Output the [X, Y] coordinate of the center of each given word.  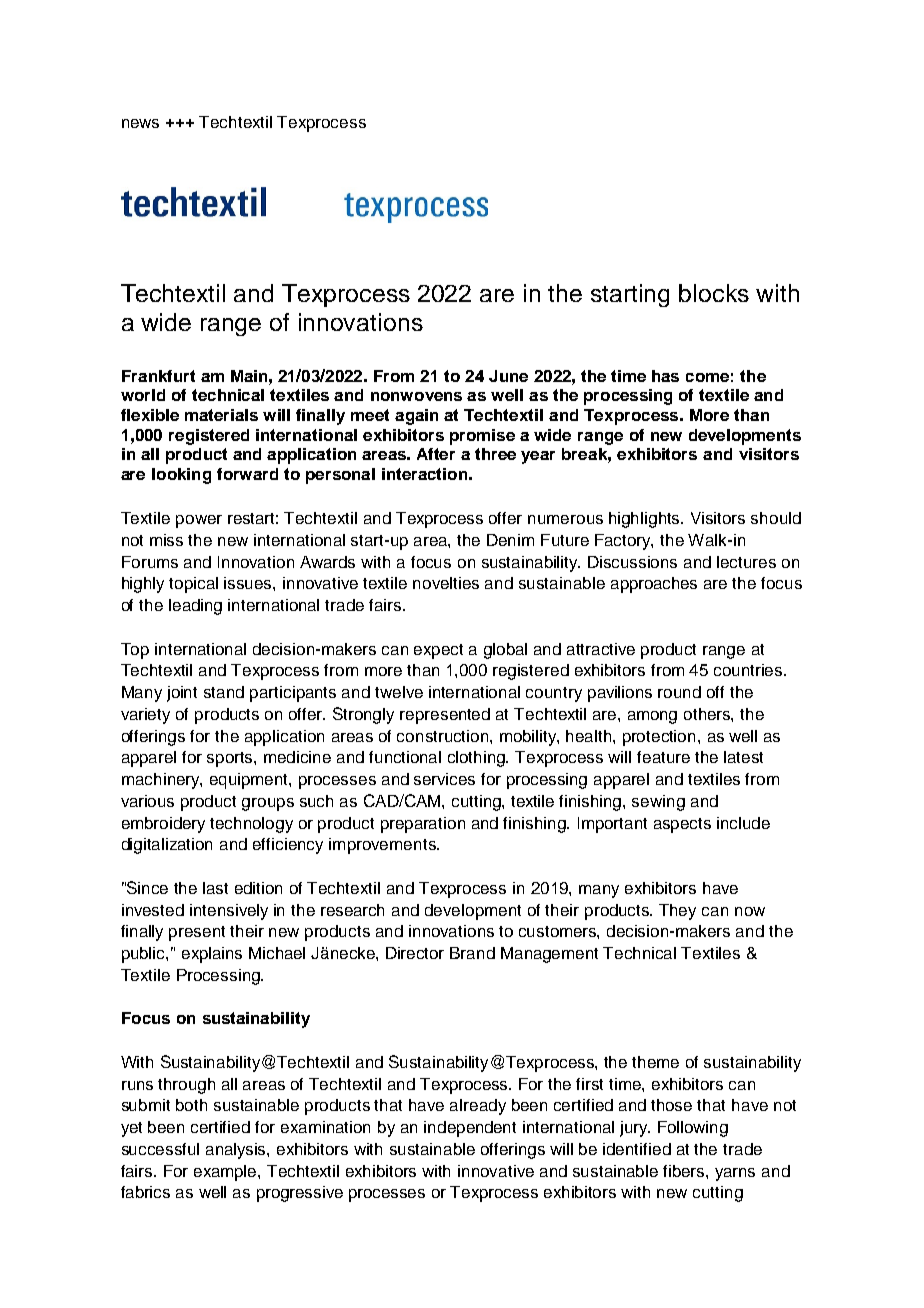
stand [224, 692]
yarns [735, 1174]
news [140, 123]
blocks [714, 293]
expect [438, 651]
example [226, 1173]
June [508, 376]
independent [470, 1129]
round [679, 692]
